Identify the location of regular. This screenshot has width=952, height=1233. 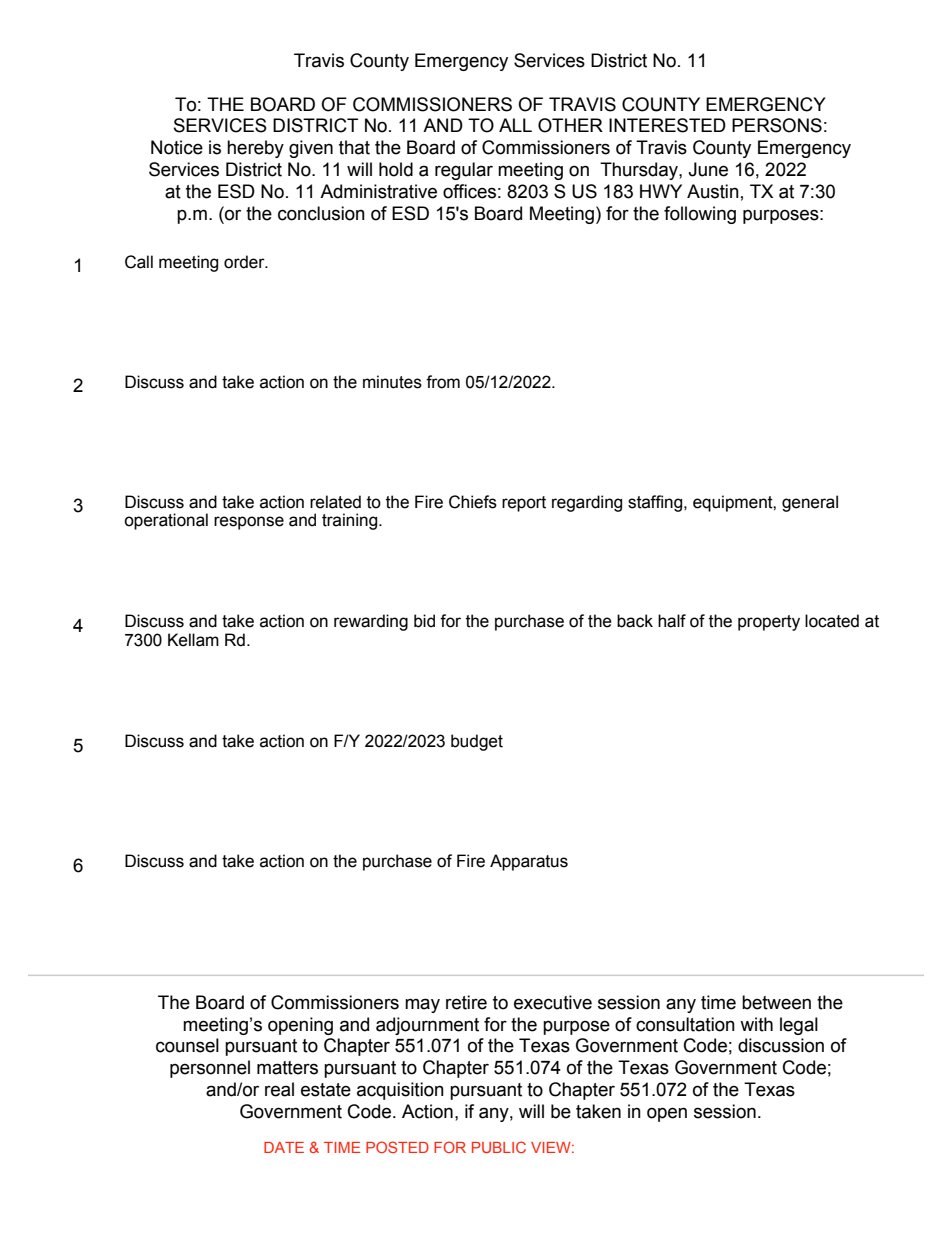
(464, 171).
